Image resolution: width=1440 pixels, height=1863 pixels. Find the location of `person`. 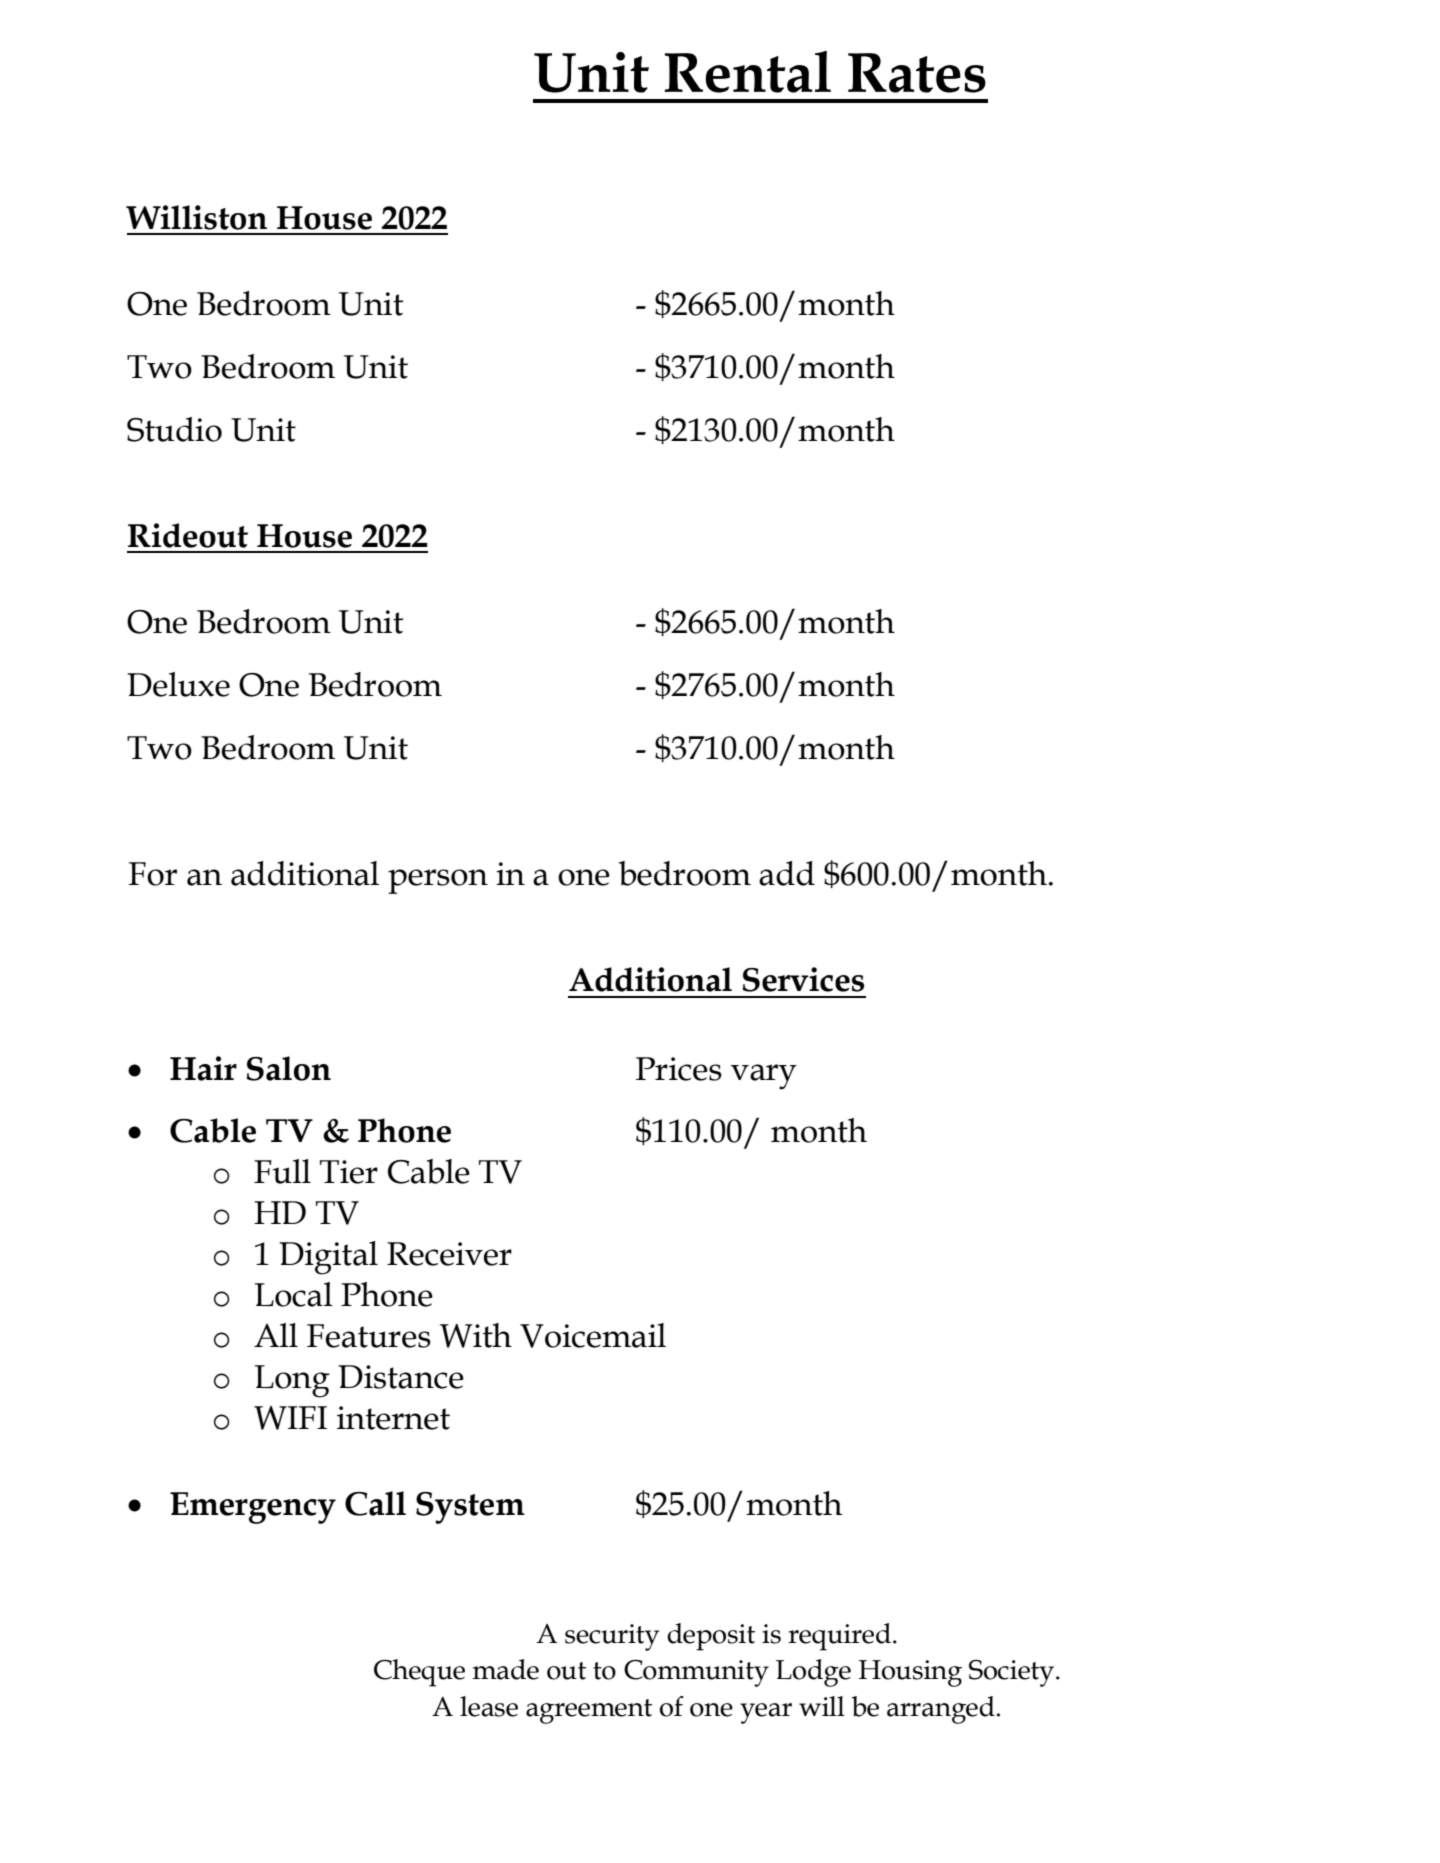

person is located at coordinates (438, 881).
